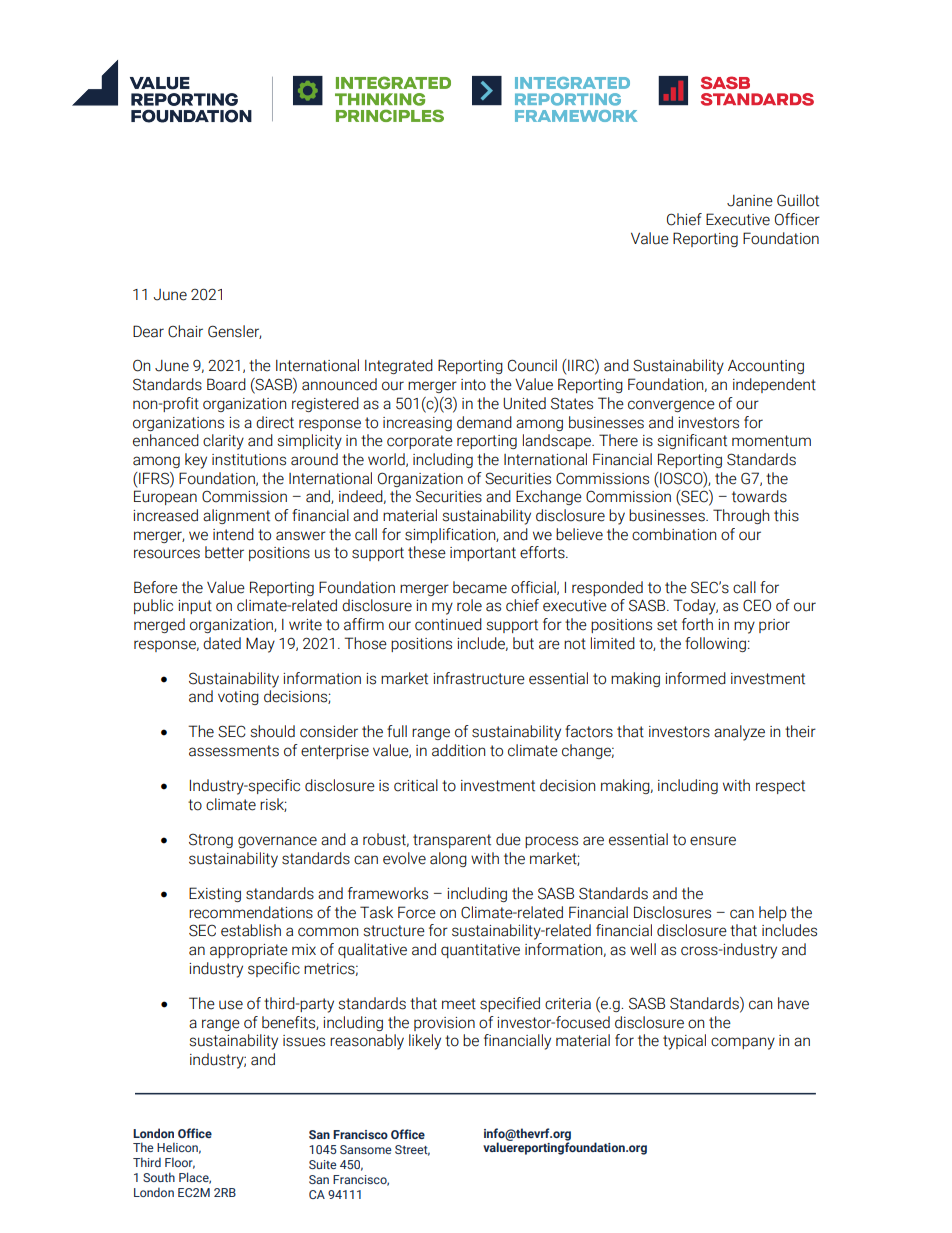 This image has height=1233, width=952. I want to click on Strong, so click(211, 840).
